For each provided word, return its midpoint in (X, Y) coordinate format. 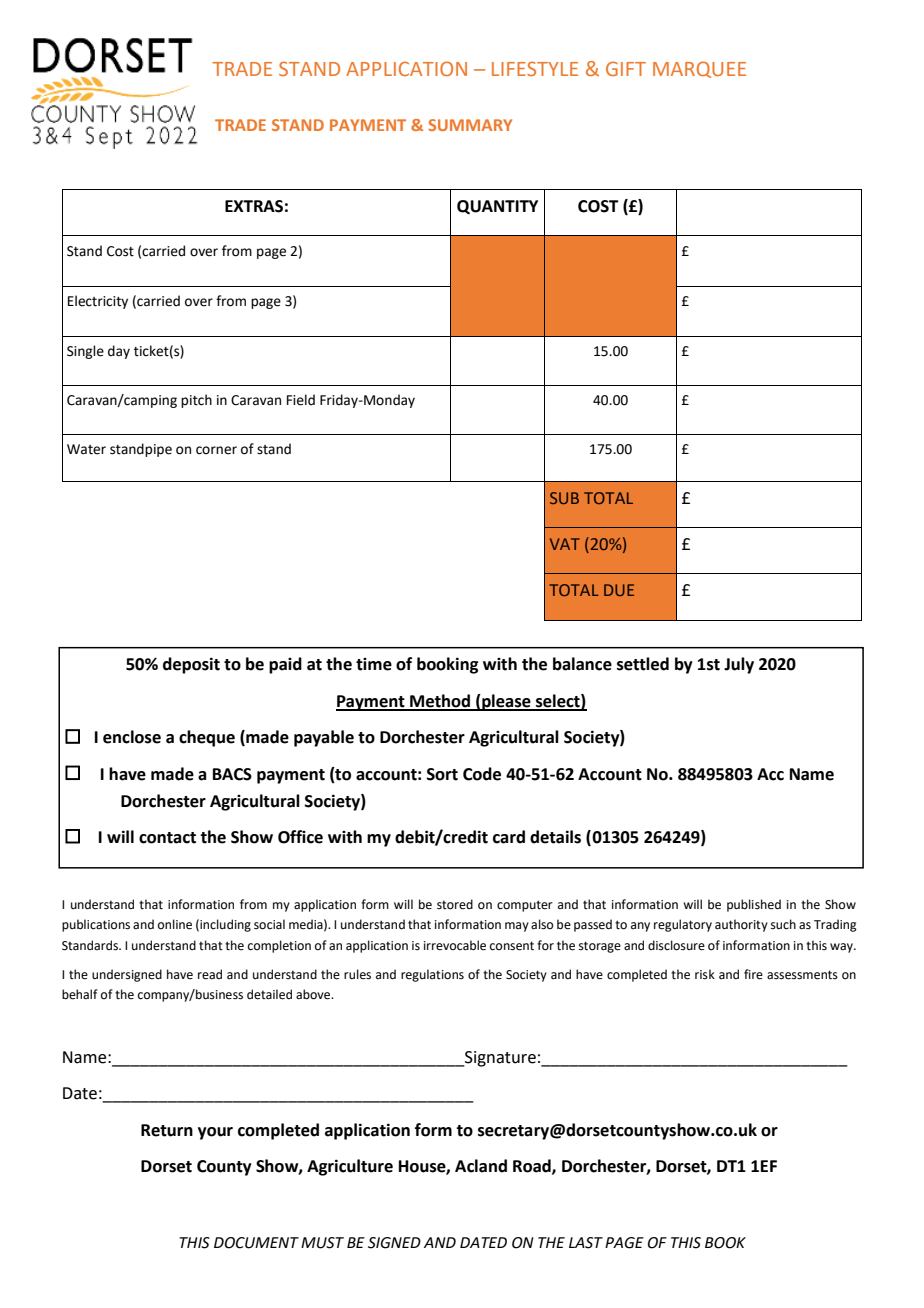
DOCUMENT (256, 1243)
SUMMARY (470, 125)
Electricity (98, 302)
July (739, 665)
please (506, 702)
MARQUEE (699, 69)
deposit (191, 665)
